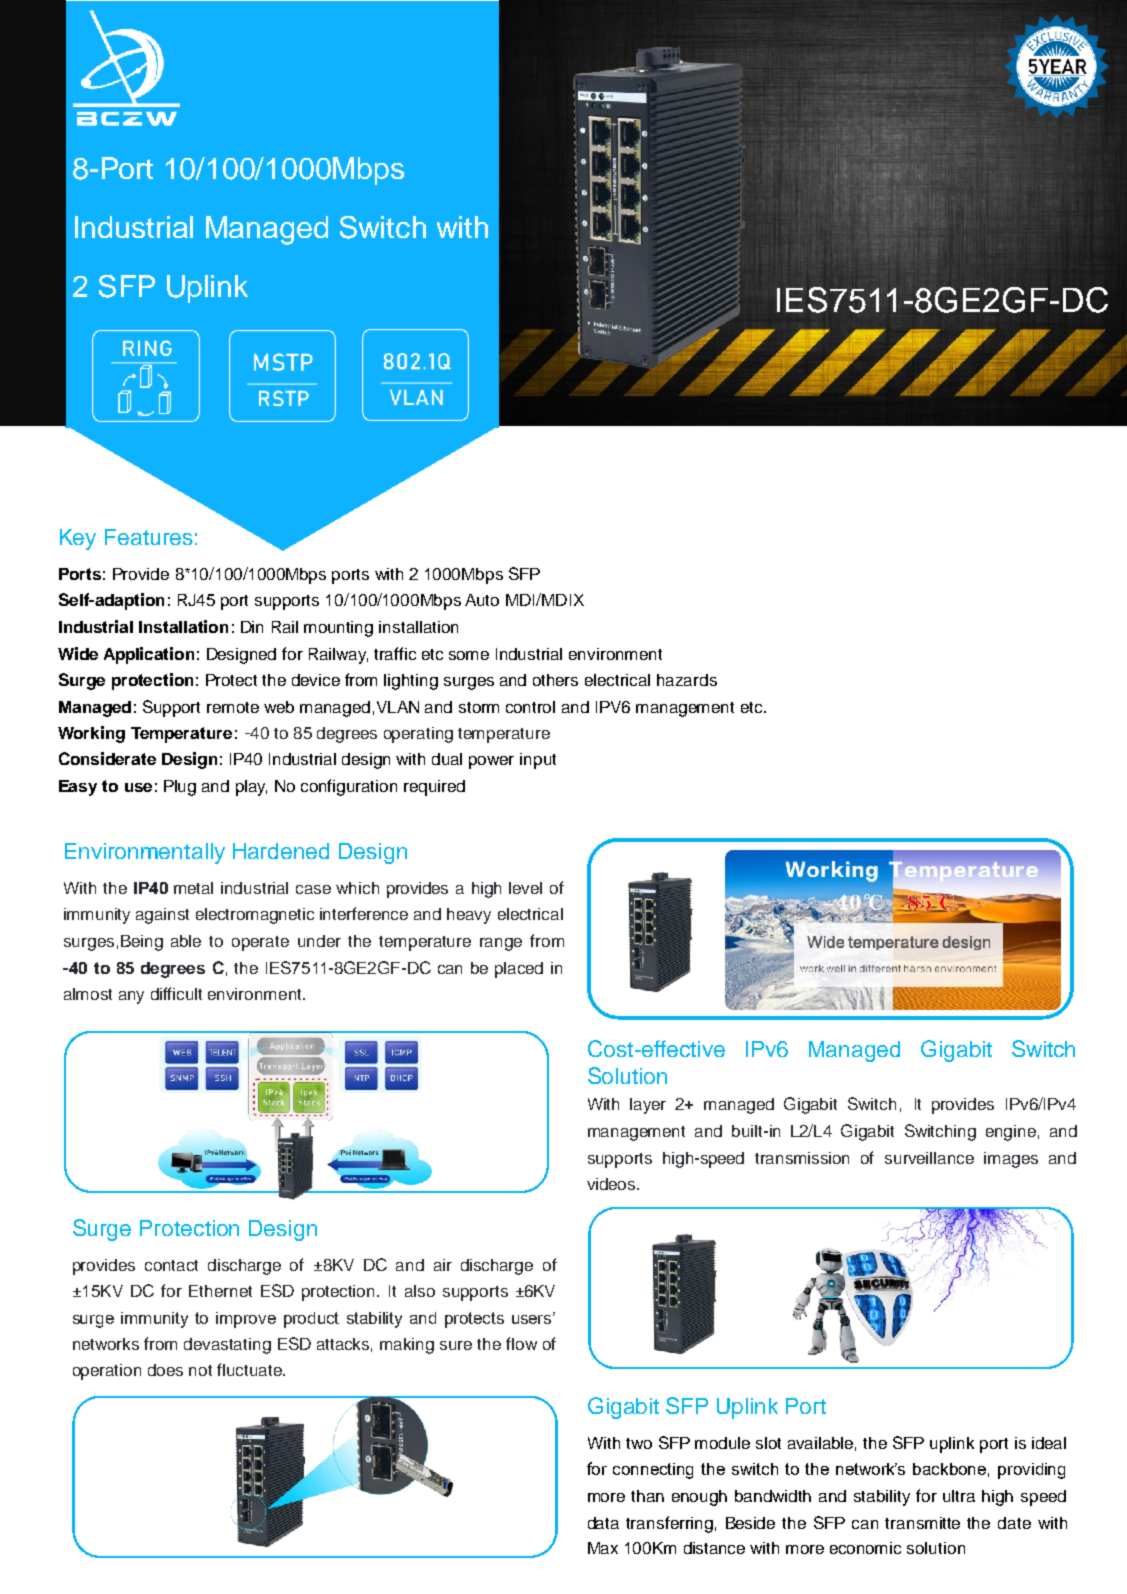 Image resolution: width=1127 pixels, height=1594 pixels. What do you see at coordinates (519, 970) in the screenshot?
I see `placed` at bounding box center [519, 970].
